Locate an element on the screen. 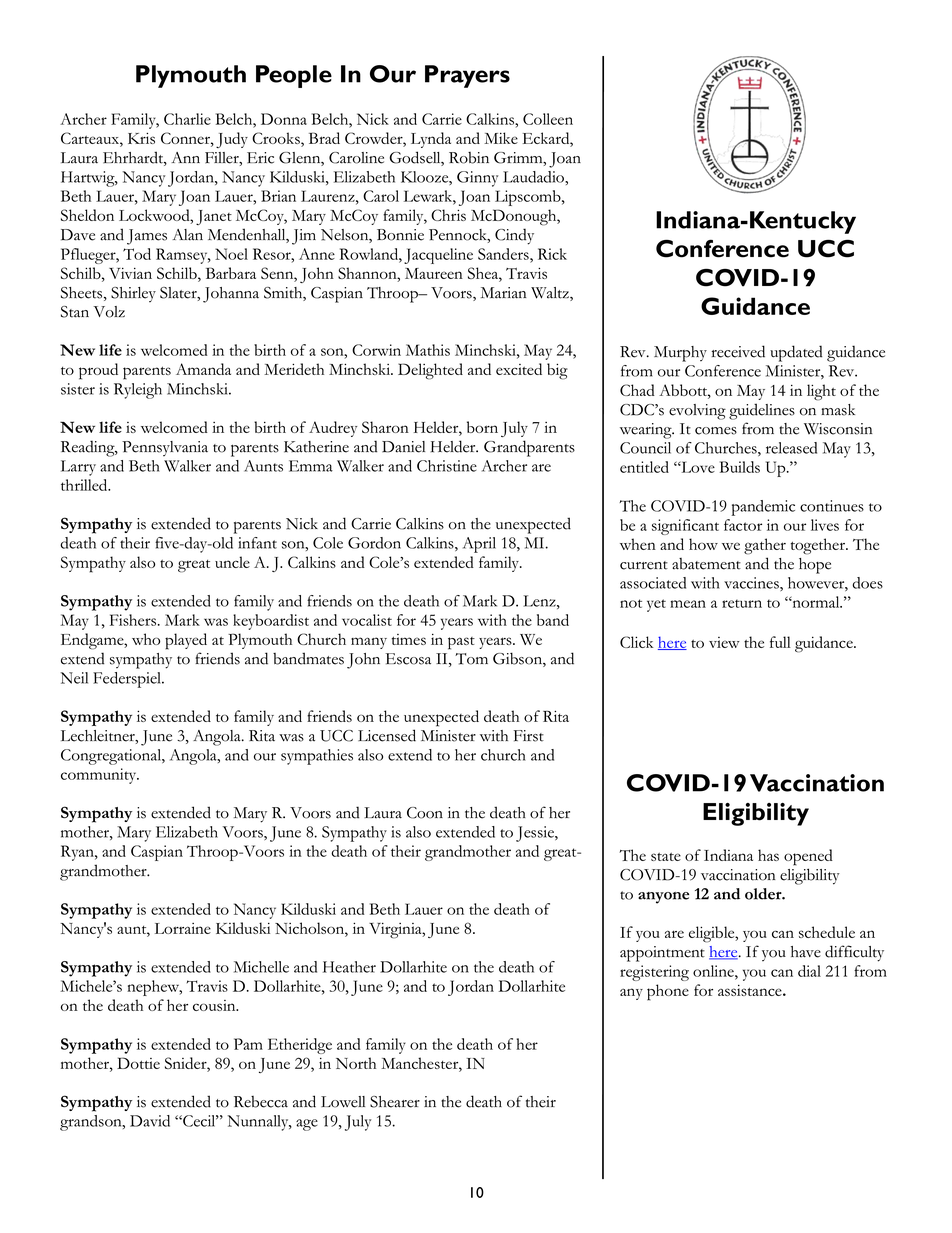 The height and width of the screenshot is (1233, 952). Coon is located at coordinates (425, 813).
